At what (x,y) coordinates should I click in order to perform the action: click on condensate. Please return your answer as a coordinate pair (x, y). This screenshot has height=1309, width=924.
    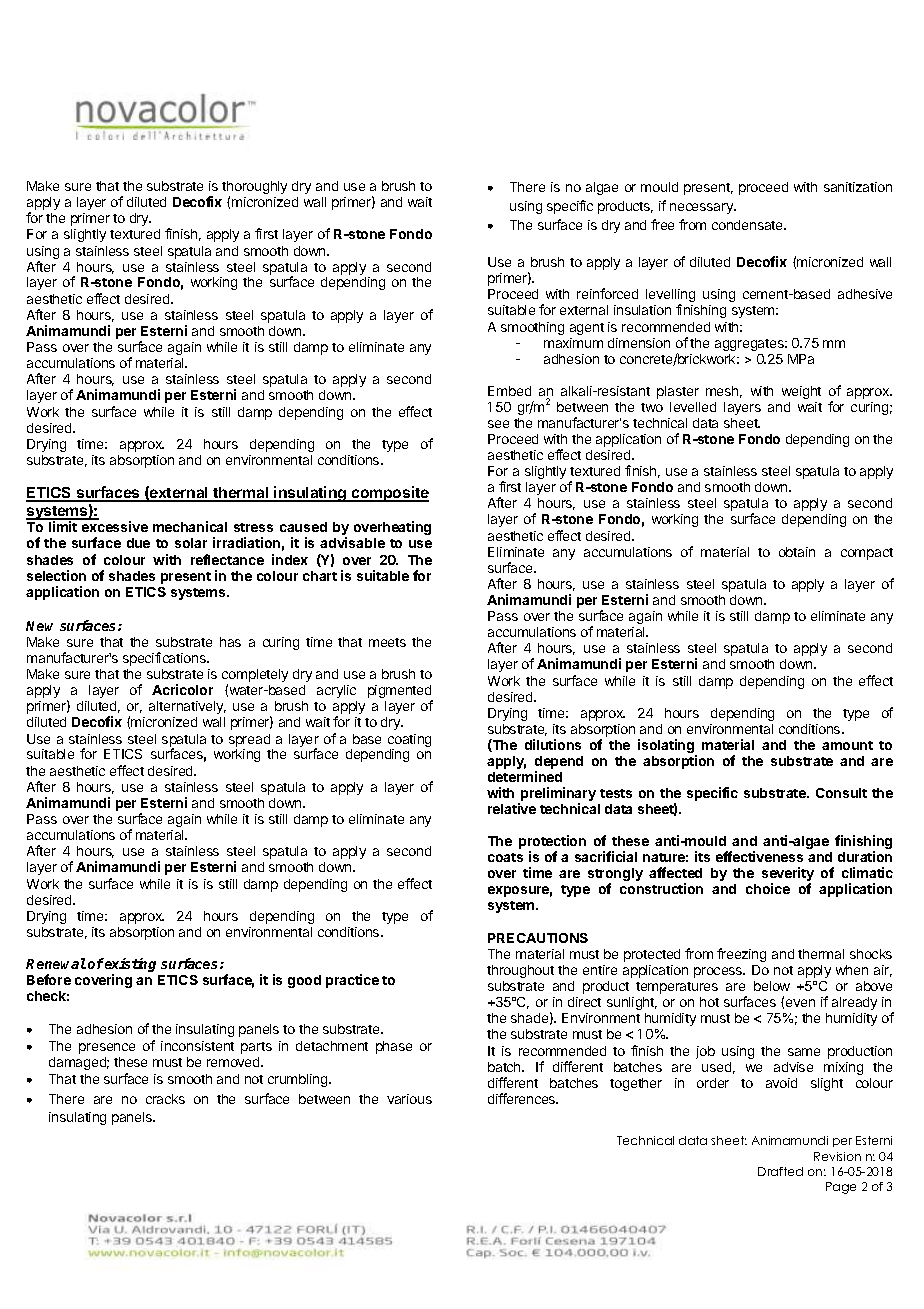
    Looking at the image, I should click on (749, 225).
